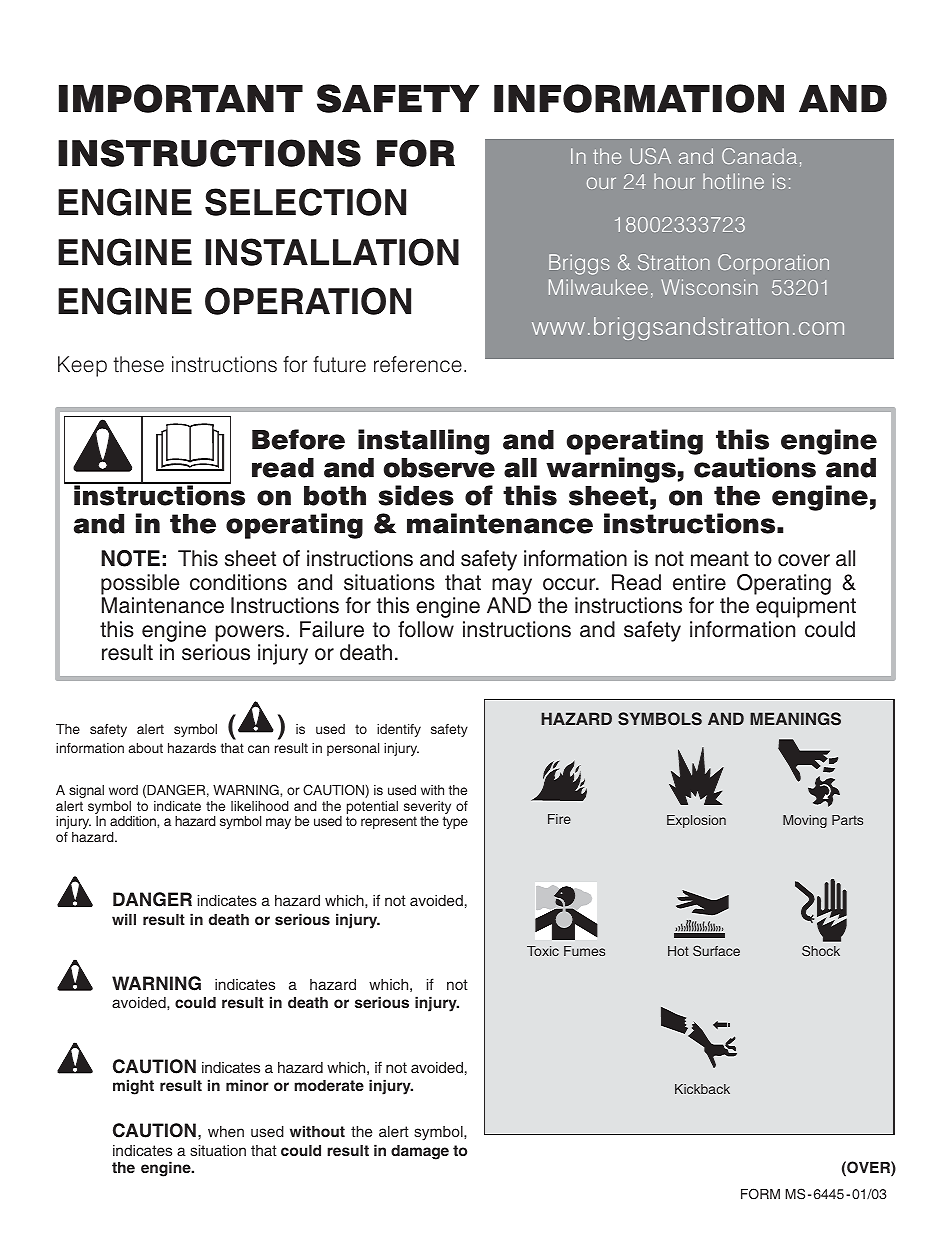  Describe the element at coordinates (709, 287) in the screenshot. I see `Wisconsin` at that location.
